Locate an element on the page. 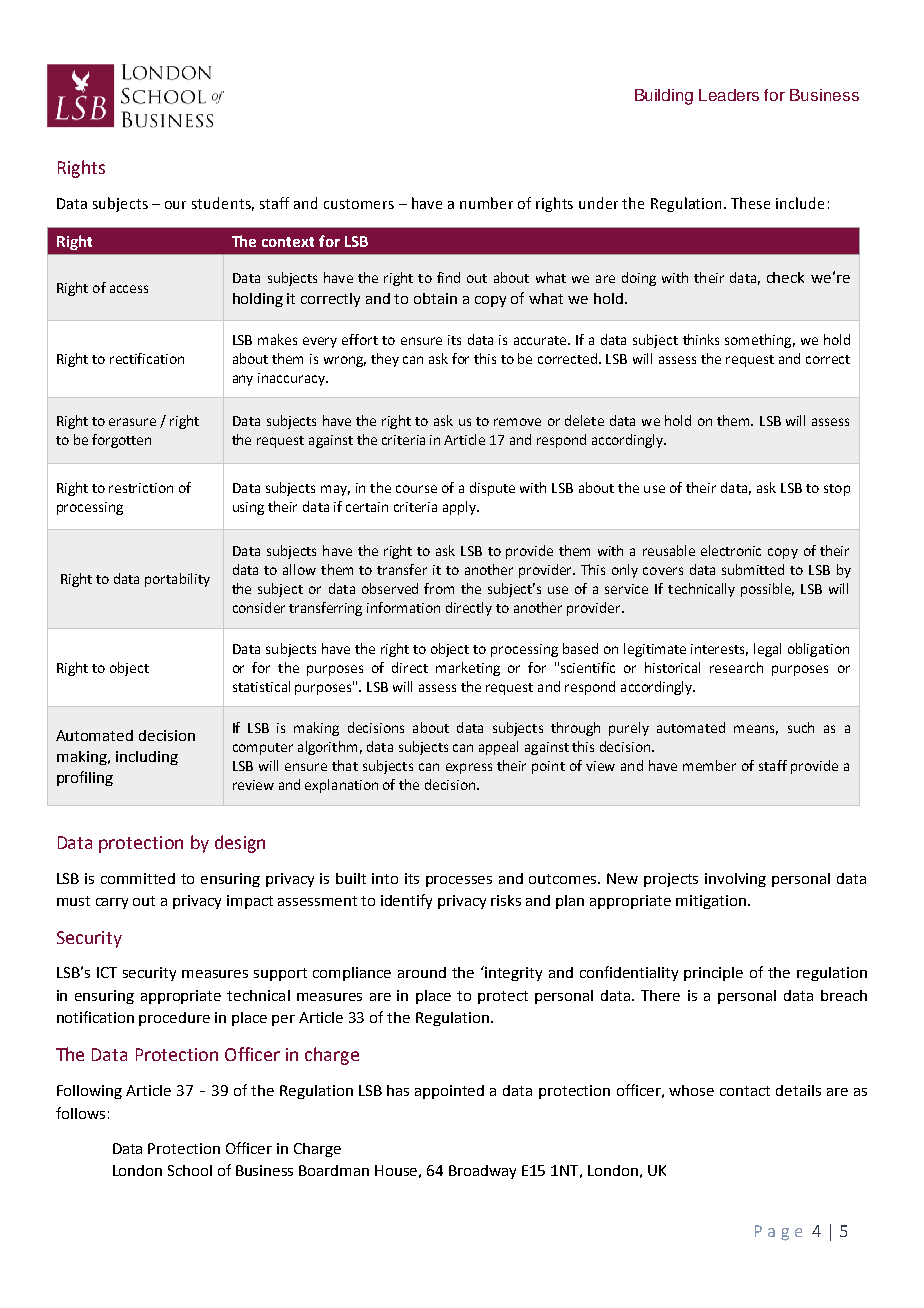  involving is located at coordinates (735, 880).
